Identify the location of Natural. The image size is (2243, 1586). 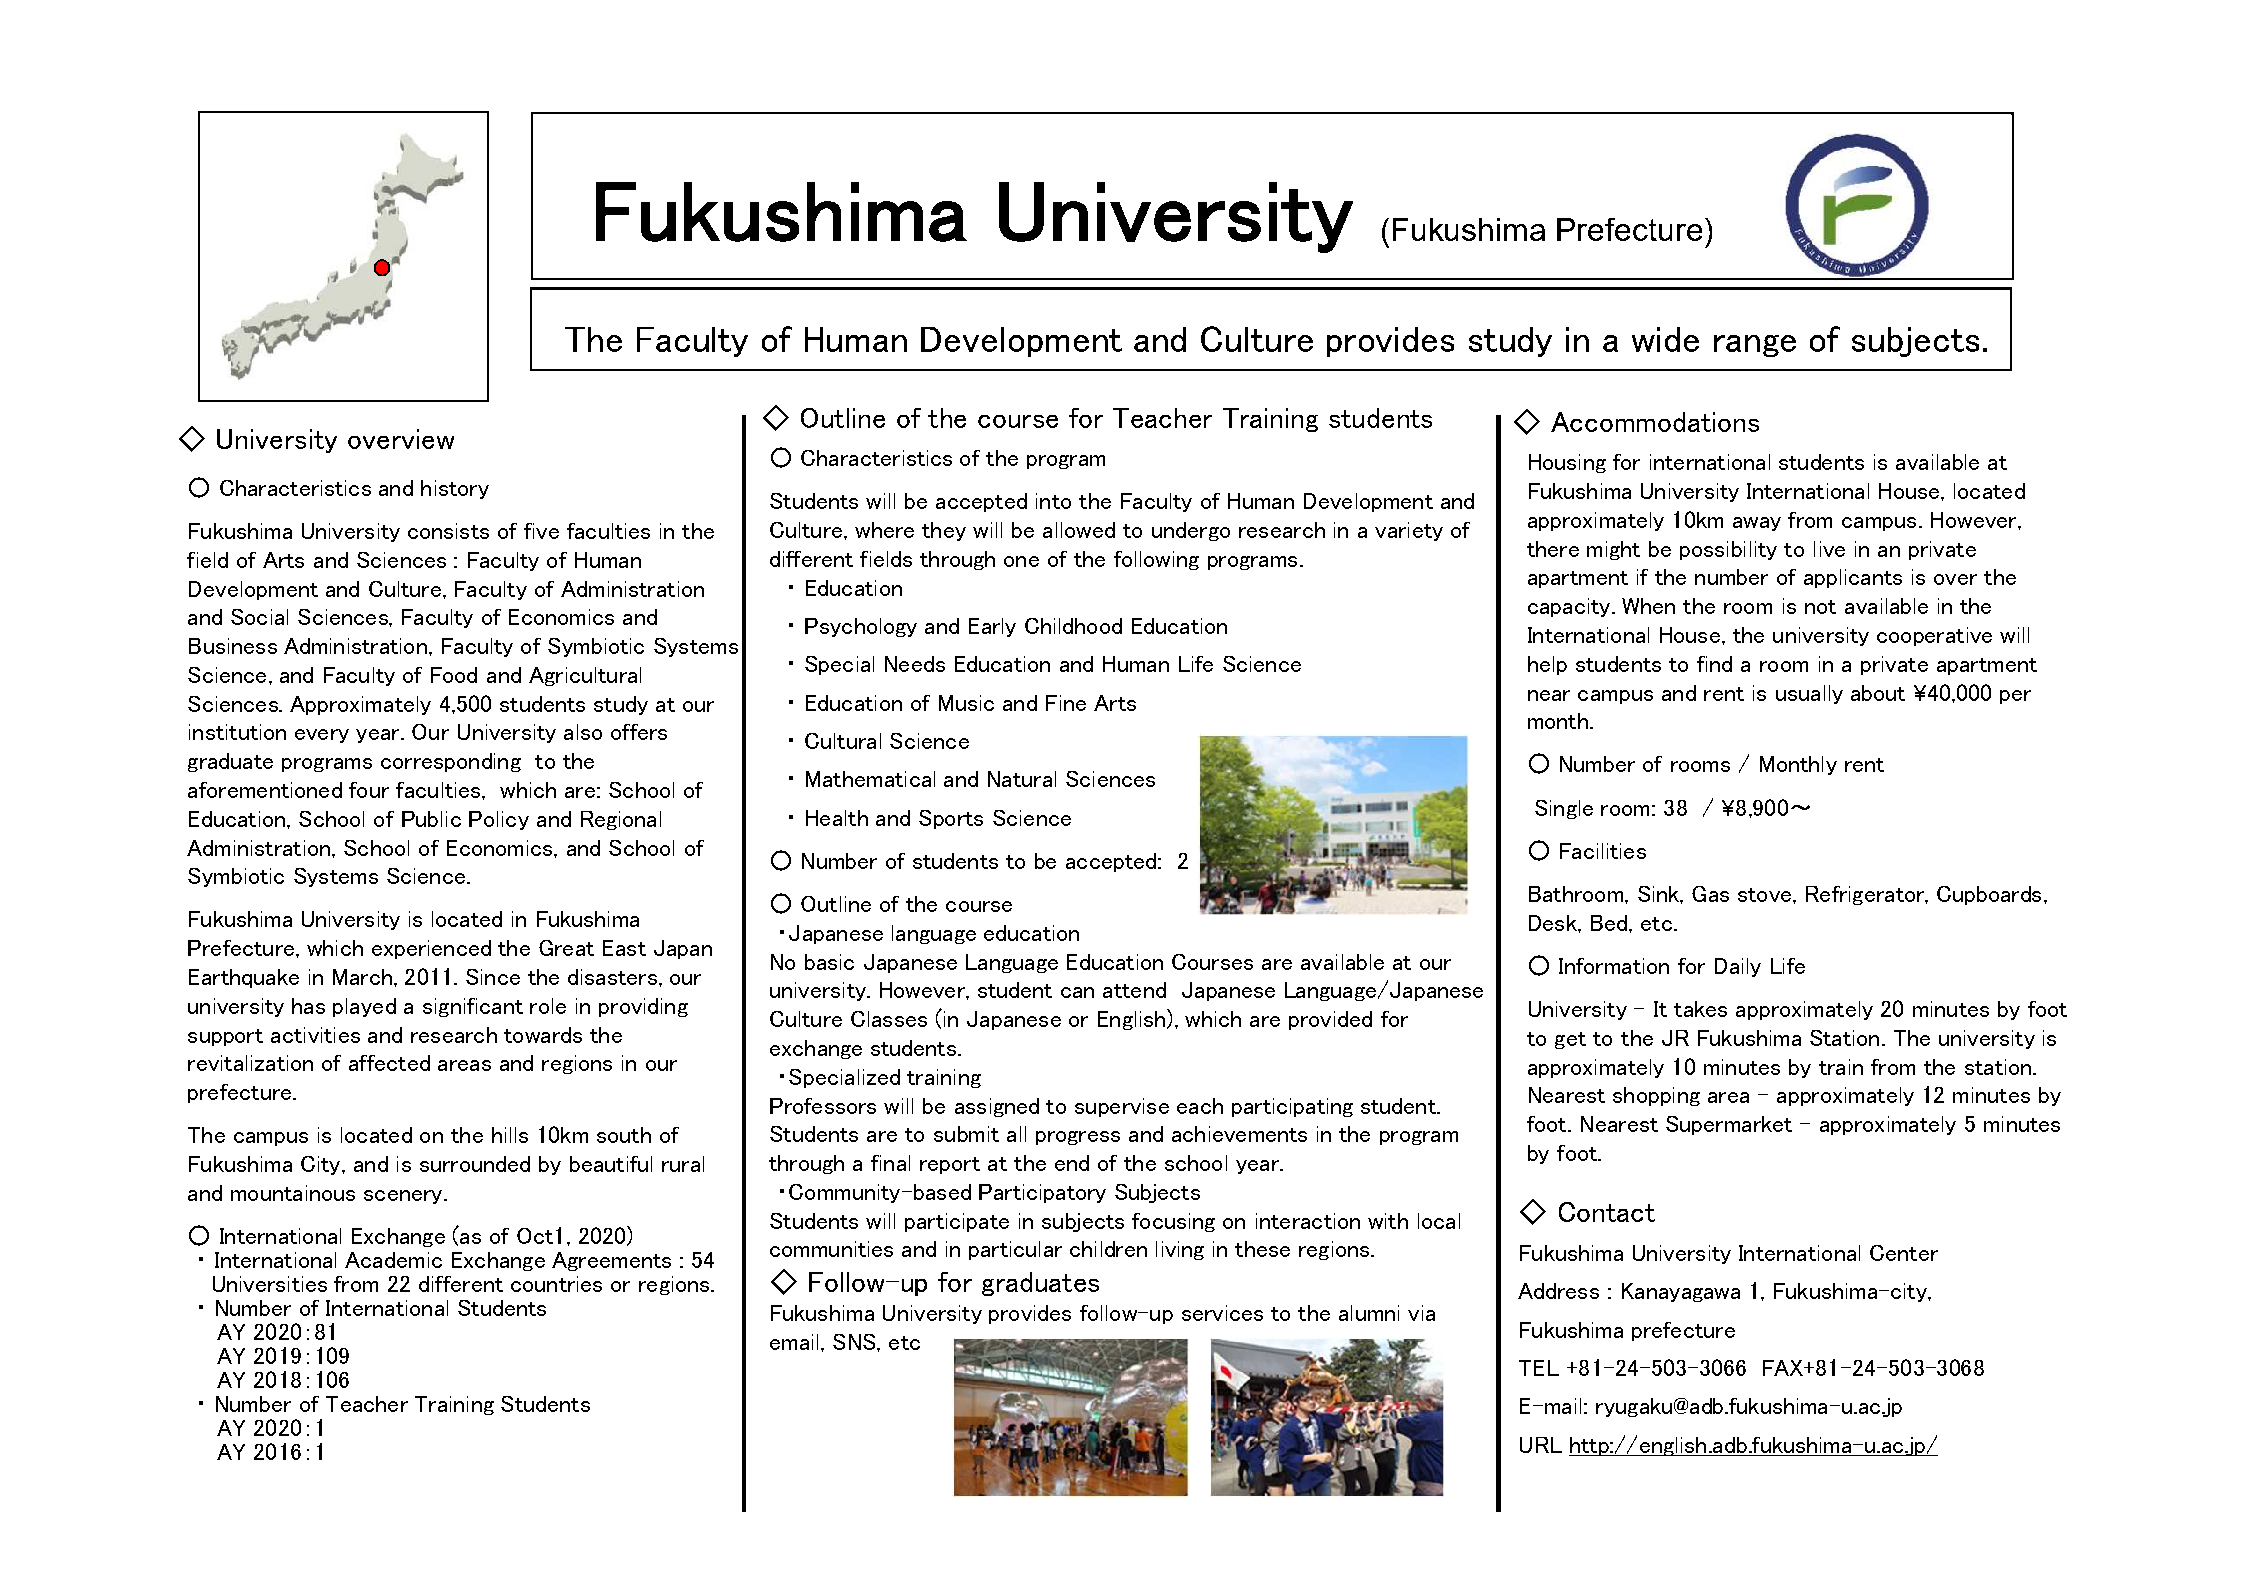
(1022, 779).
